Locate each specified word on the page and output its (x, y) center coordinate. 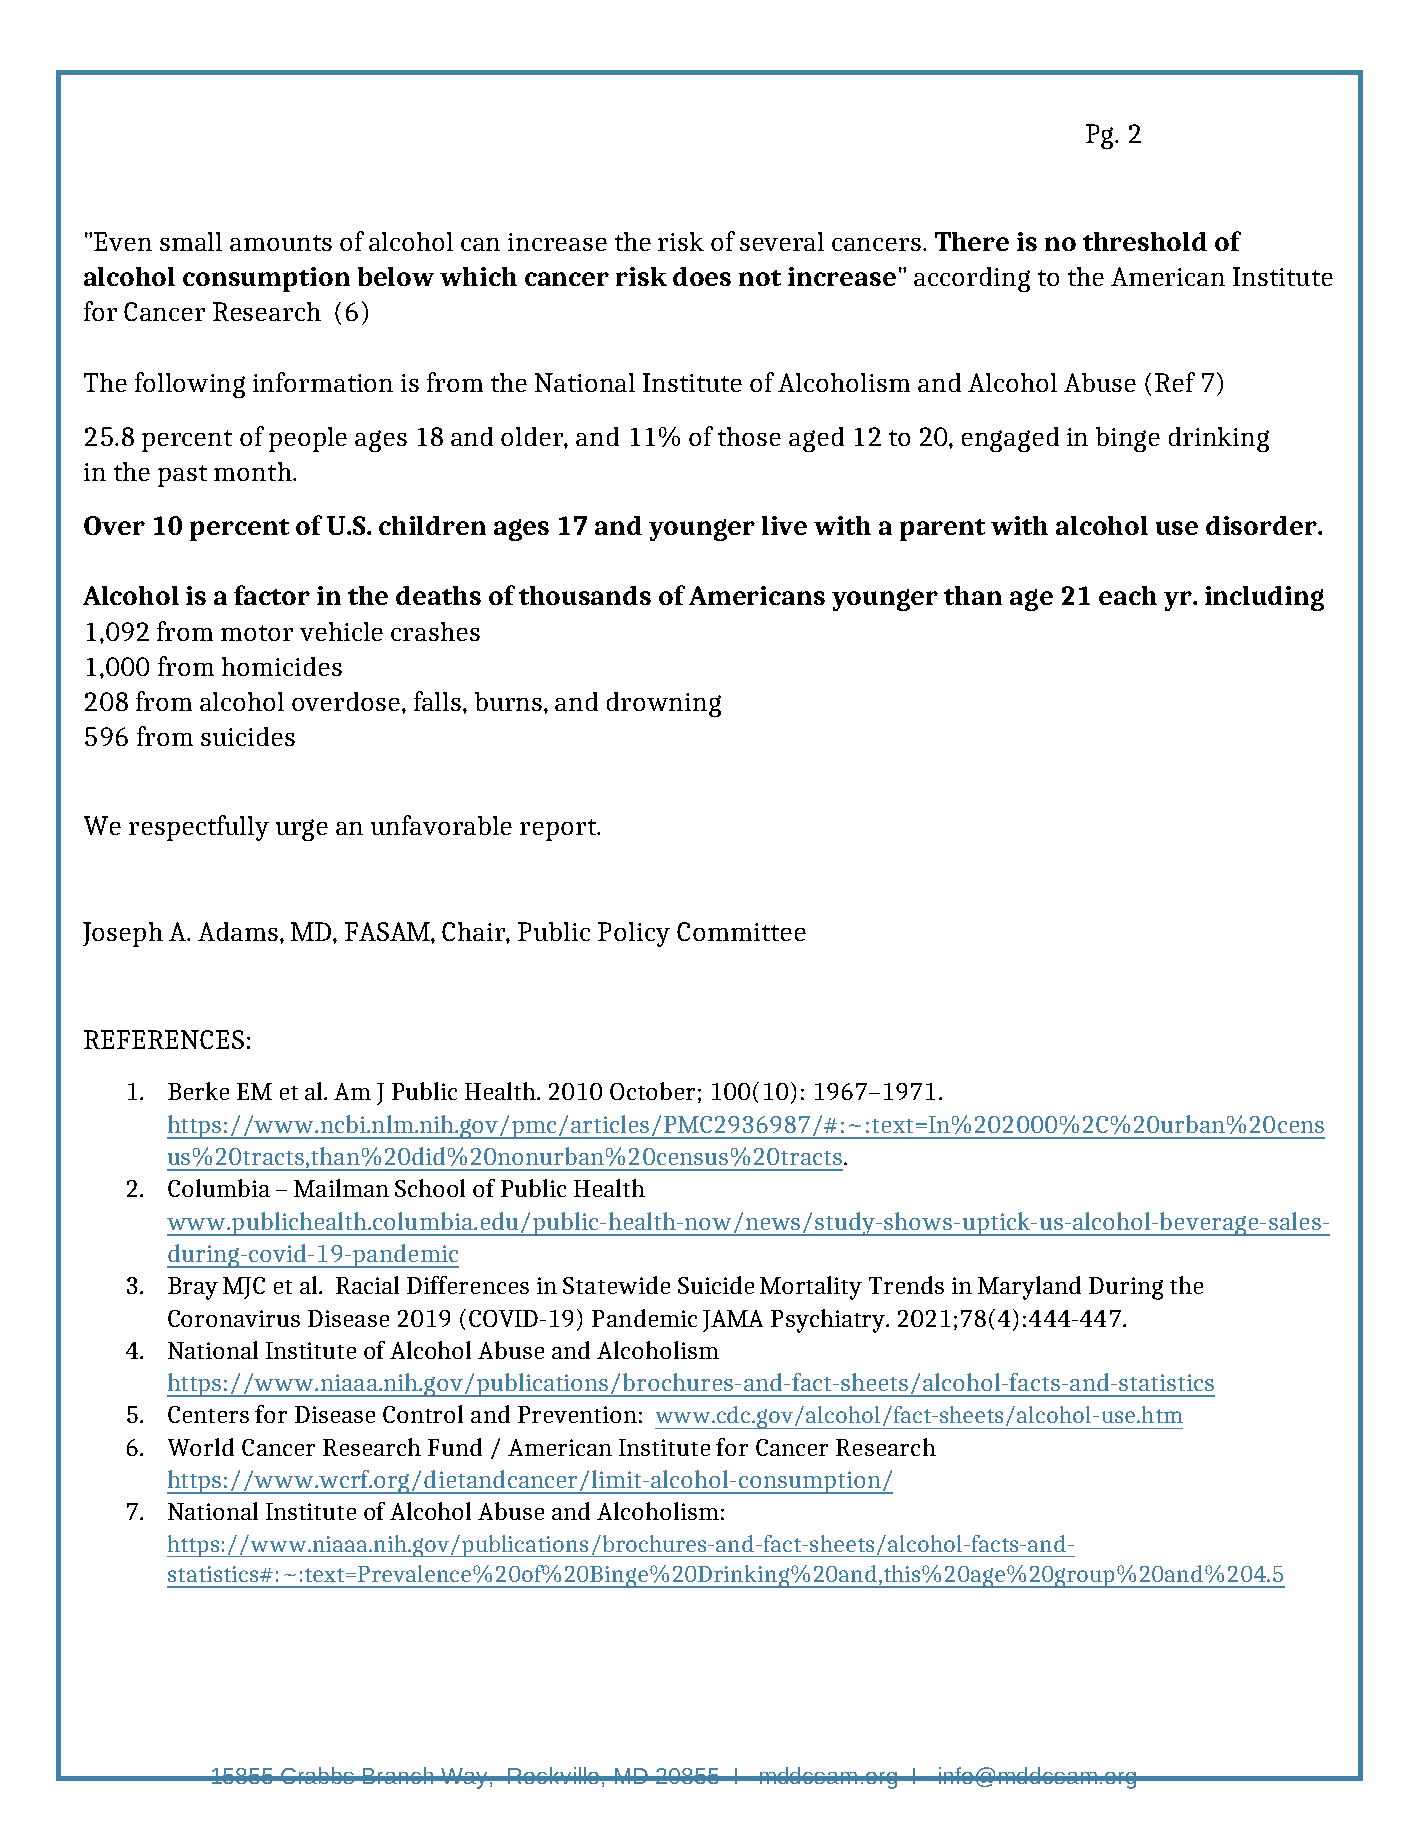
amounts (281, 243)
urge (302, 830)
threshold (1145, 241)
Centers (208, 1414)
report (559, 830)
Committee (741, 931)
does (702, 276)
